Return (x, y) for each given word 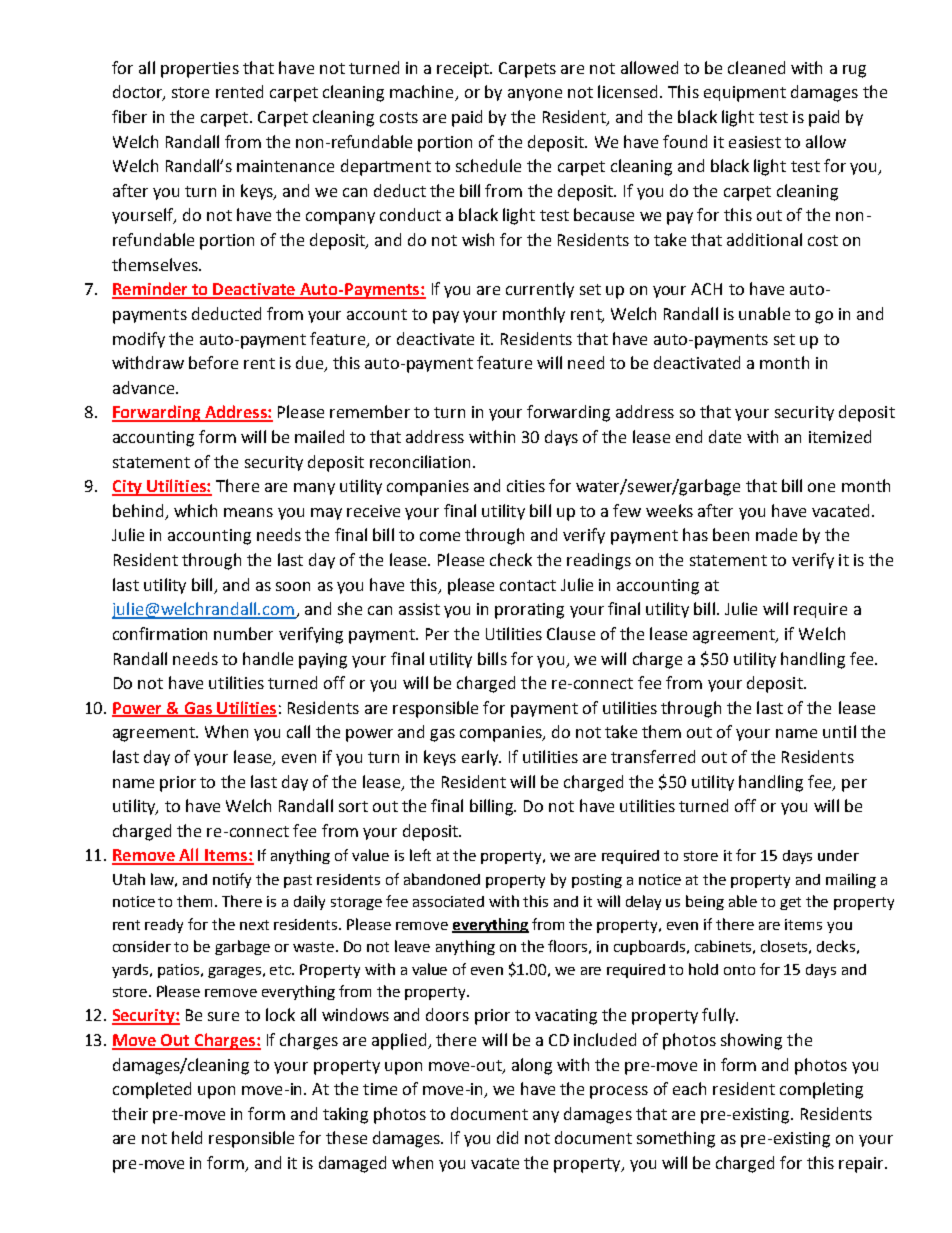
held (187, 1137)
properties (200, 70)
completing (821, 1090)
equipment (745, 94)
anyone (535, 95)
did (507, 1137)
